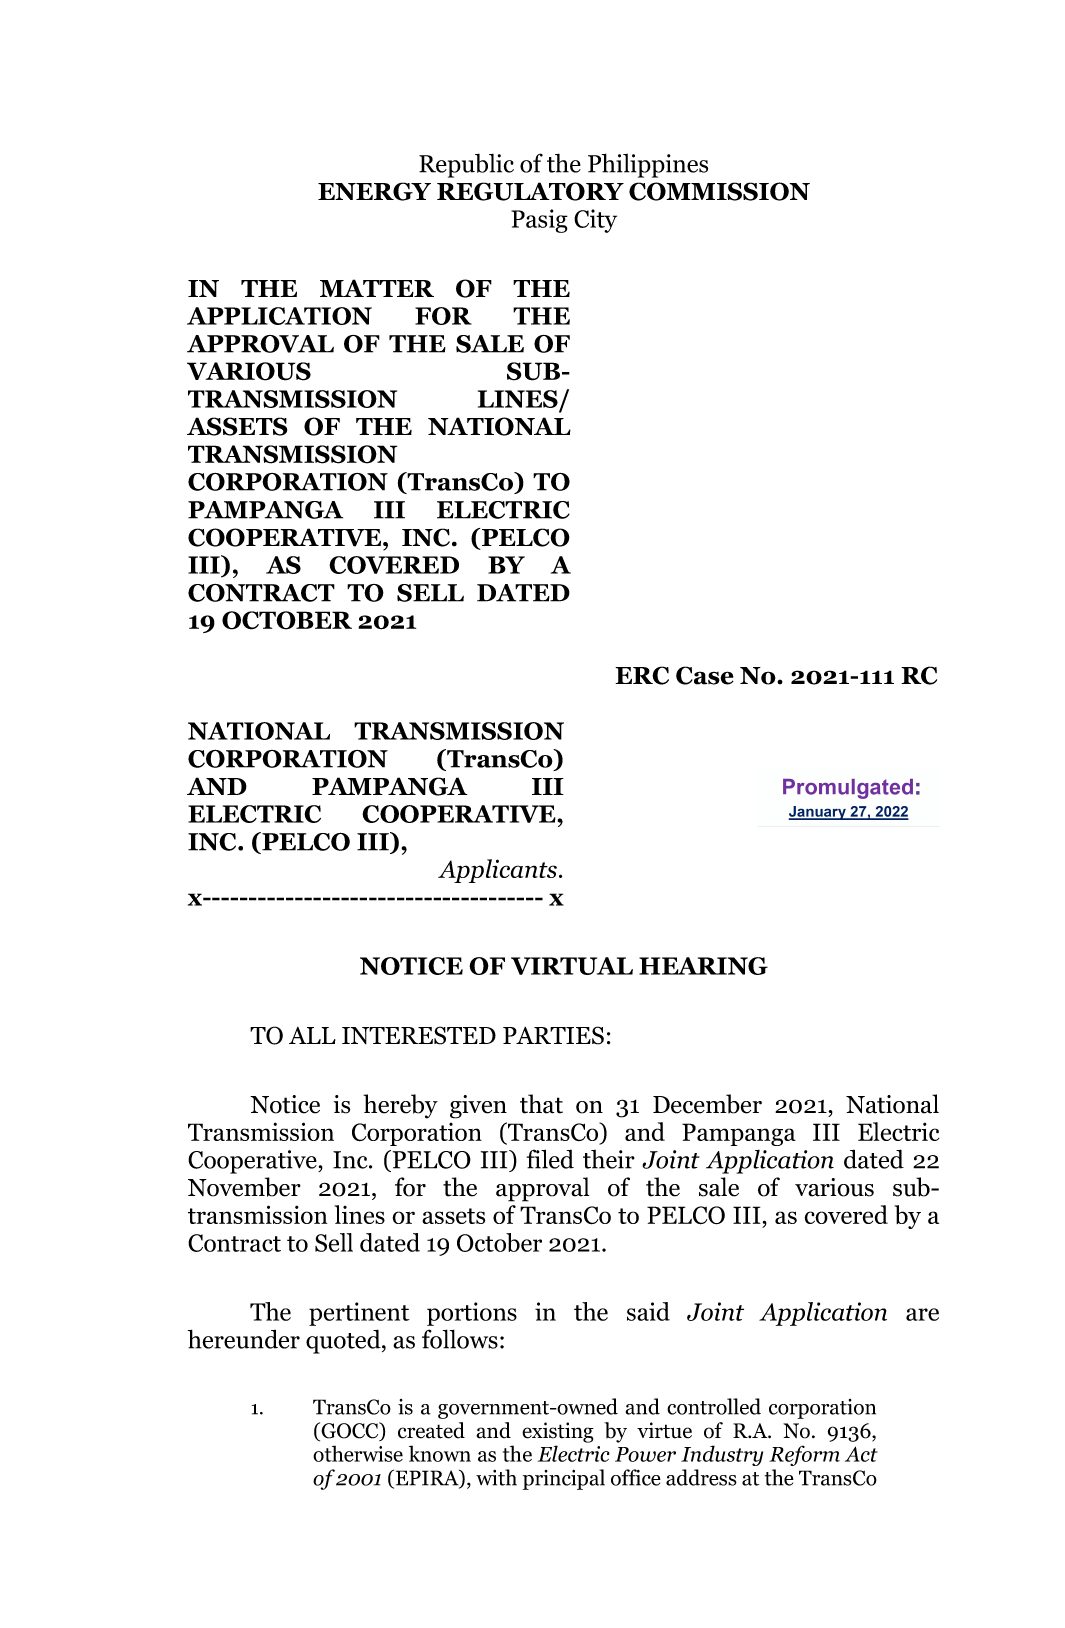  I want to click on COMMISSION, so click(719, 191).
